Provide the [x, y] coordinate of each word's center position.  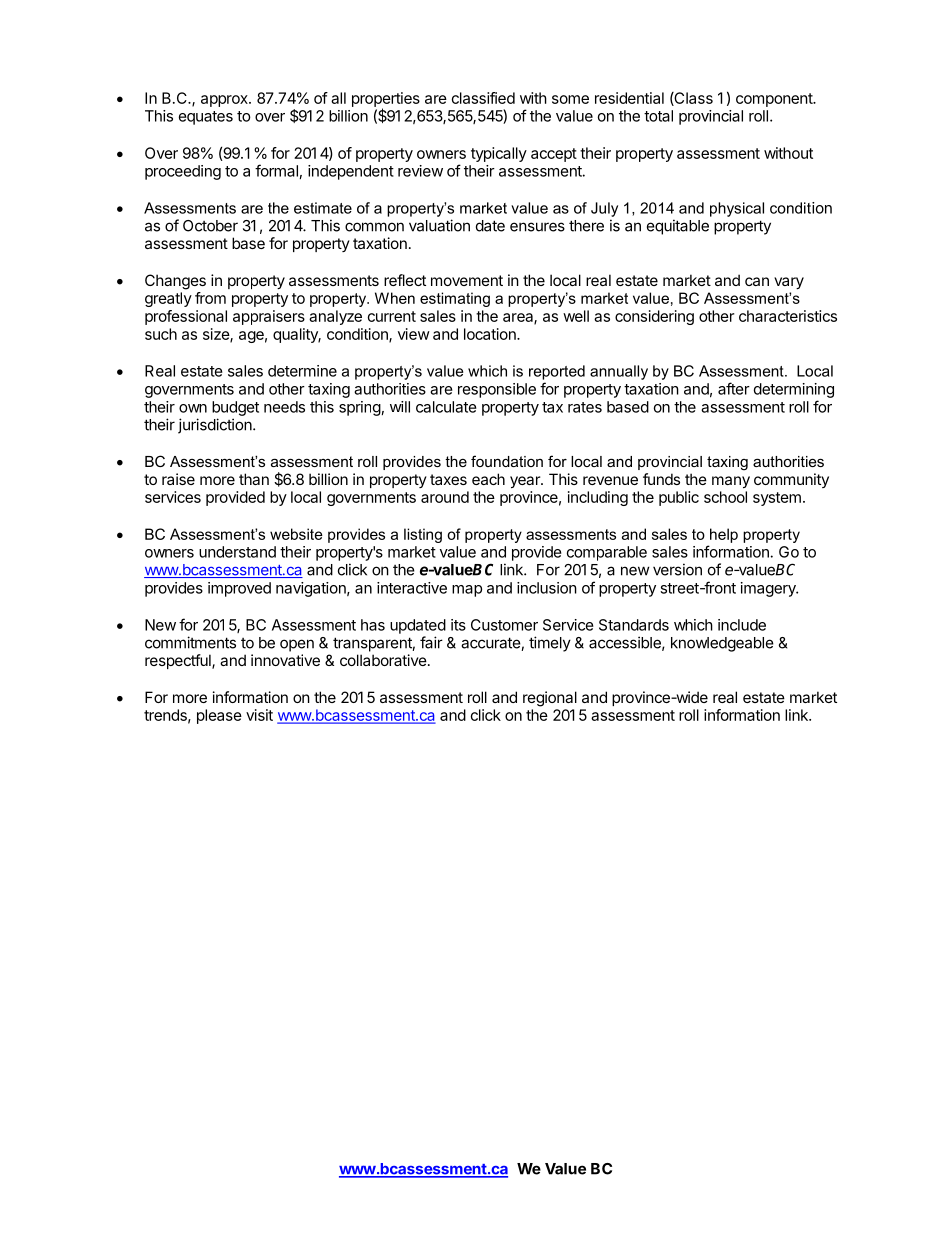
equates [206, 118]
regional [550, 699]
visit [259, 715]
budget [235, 408]
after [734, 388]
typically [499, 154]
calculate [446, 407]
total [658, 116]
